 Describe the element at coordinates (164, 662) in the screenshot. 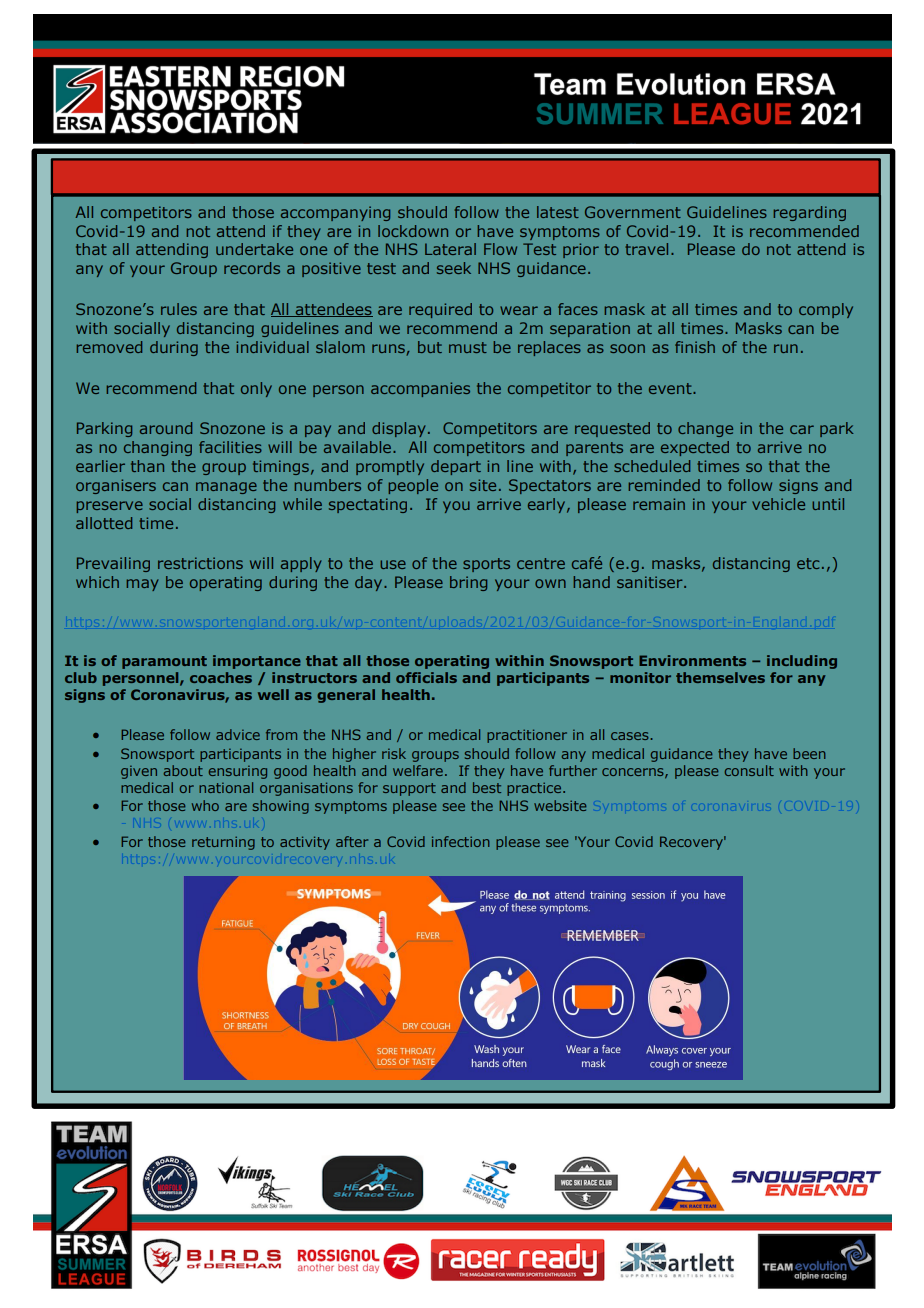

I see `paramount` at that location.
